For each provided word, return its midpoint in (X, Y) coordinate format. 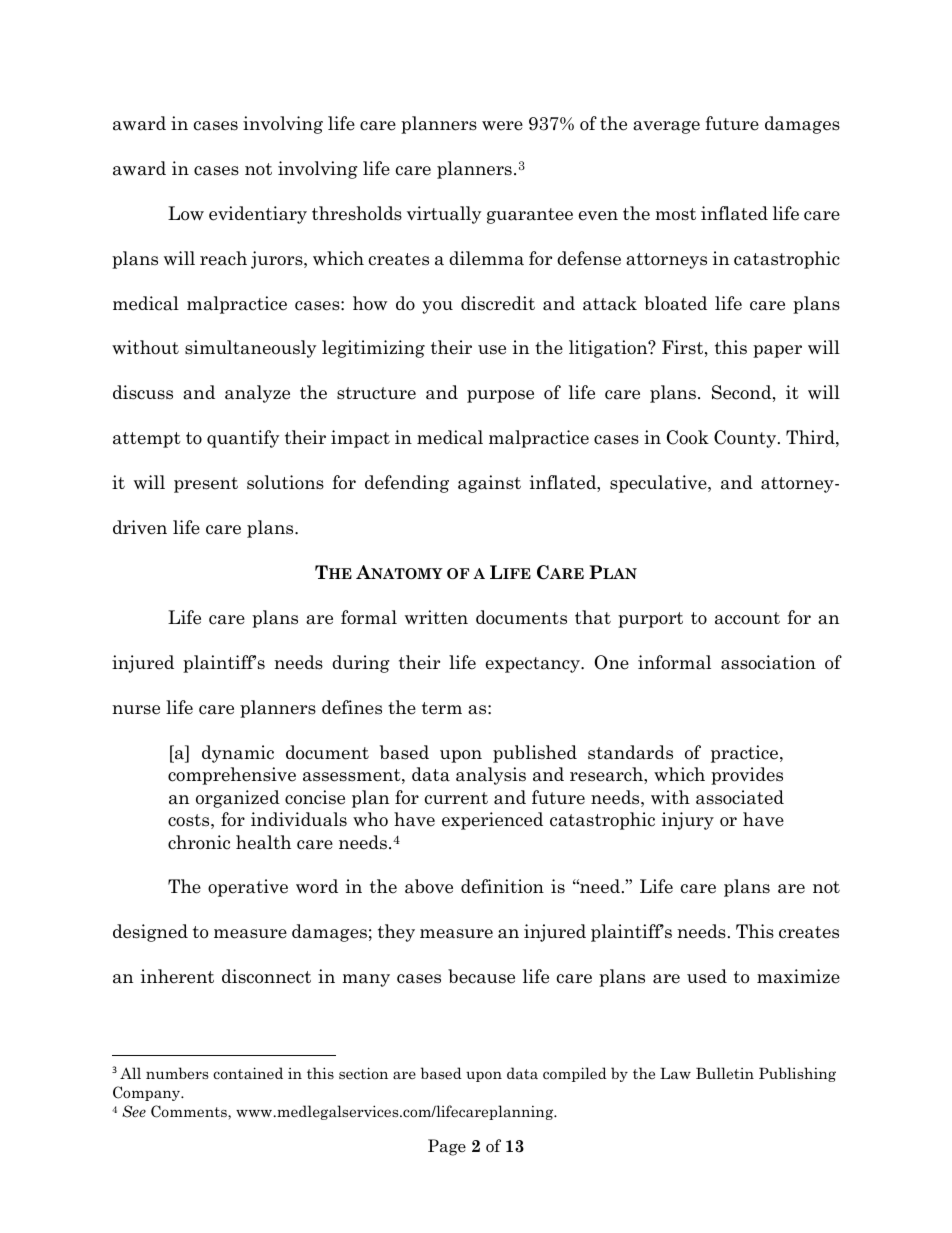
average (666, 127)
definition (502, 886)
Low (186, 213)
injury (688, 821)
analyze (257, 394)
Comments (190, 1112)
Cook (688, 437)
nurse (136, 710)
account (747, 618)
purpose (500, 396)
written (436, 617)
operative (248, 888)
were (502, 126)
